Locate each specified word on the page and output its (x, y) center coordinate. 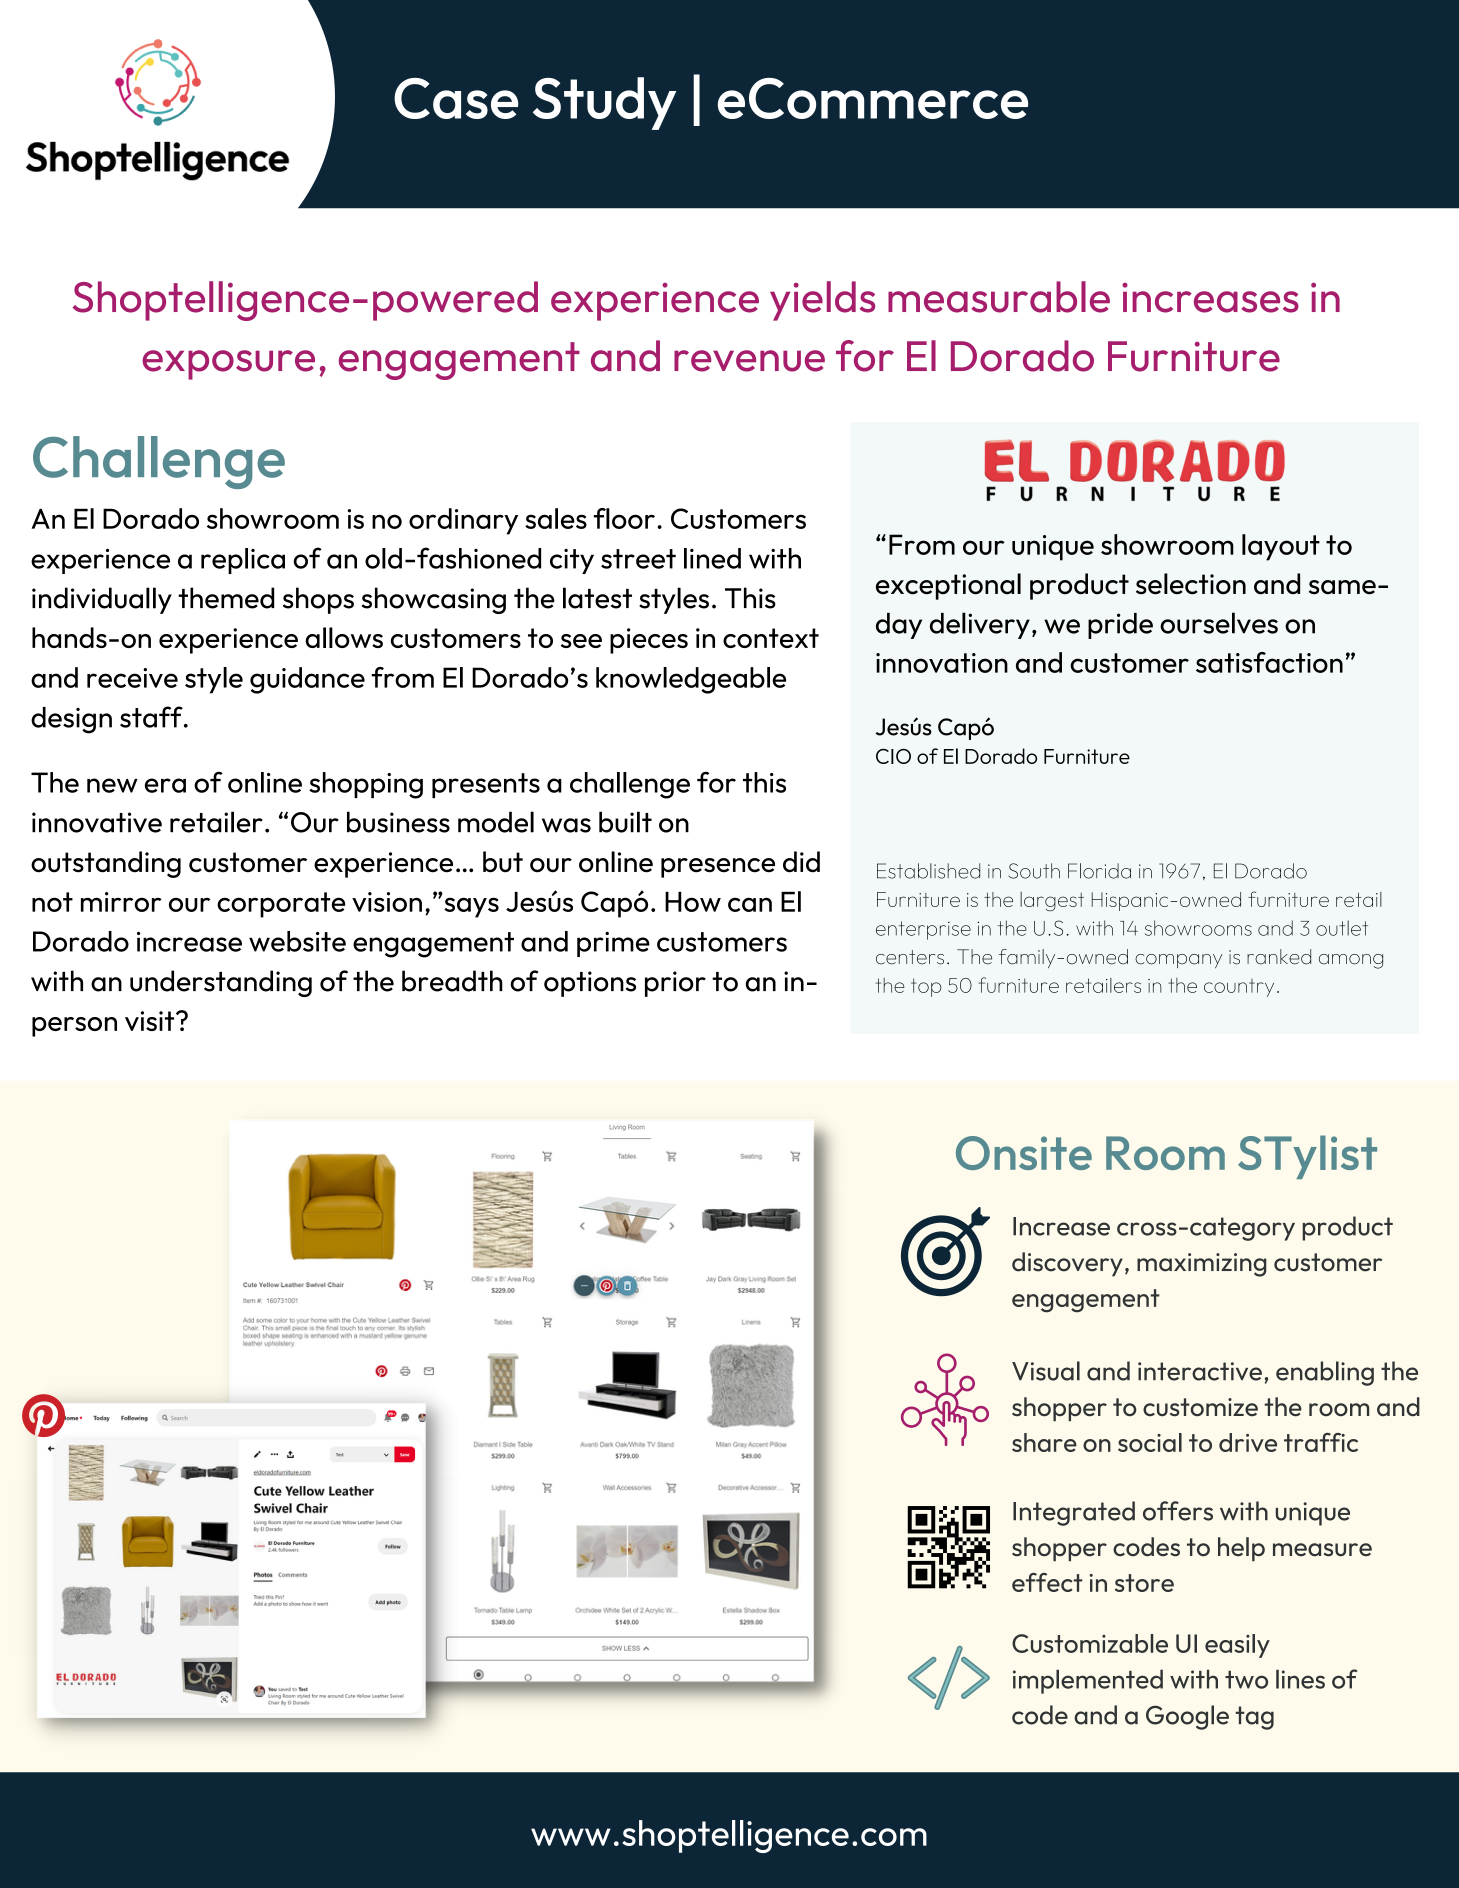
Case (456, 98)
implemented (1088, 1681)
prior (675, 984)
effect (1047, 1582)
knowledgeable (691, 680)
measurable (999, 297)
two (1246, 1680)
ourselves (1219, 623)
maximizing (1202, 1265)
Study (604, 103)
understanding (221, 983)
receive (132, 678)
